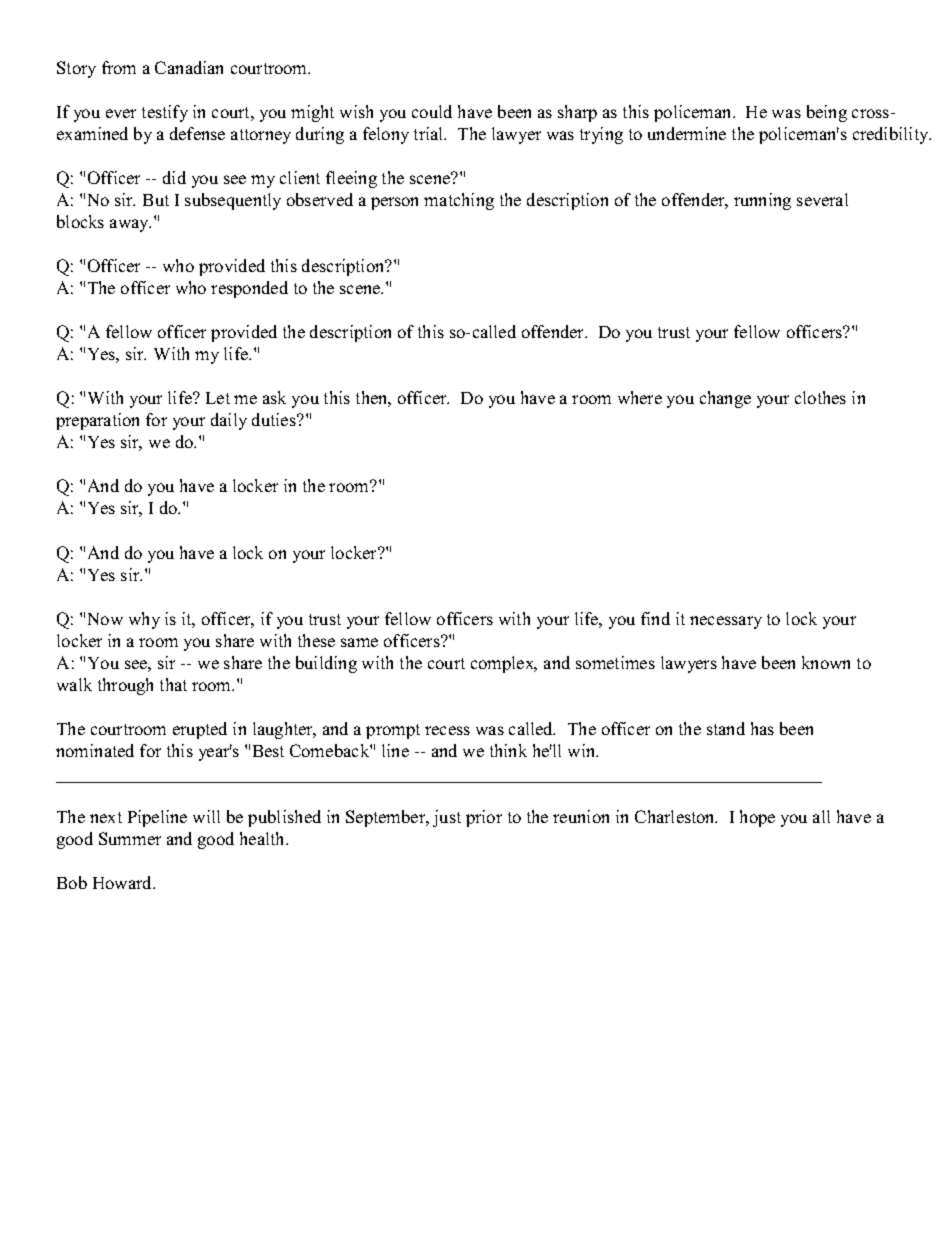 The width and height of the screenshot is (952, 1233). Describe the element at coordinates (432, 111) in the screenshot. I see `could` at that location.
